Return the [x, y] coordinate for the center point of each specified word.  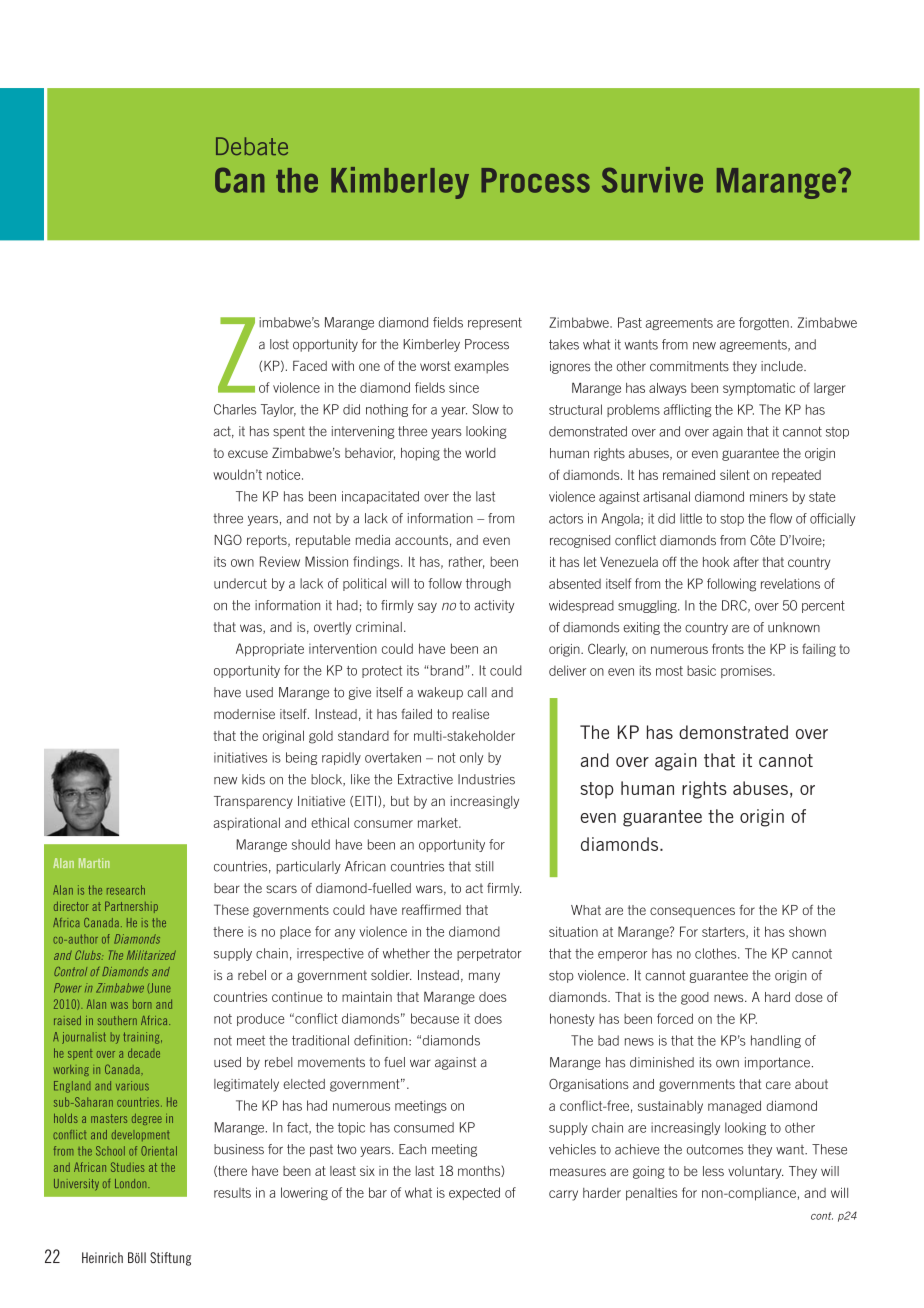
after [746, 561]
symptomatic [759, 389]
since [464, 387]
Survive [652, 180]
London [132, 1183]
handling [776, 1041]
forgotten [764, 323]
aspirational [247, 824]
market [439, 822]
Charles [235, 409]
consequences [692, 912]
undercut [240, 583]
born [142, 1004]
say [427, 608]
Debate [252, 146]
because [435, 1018]
